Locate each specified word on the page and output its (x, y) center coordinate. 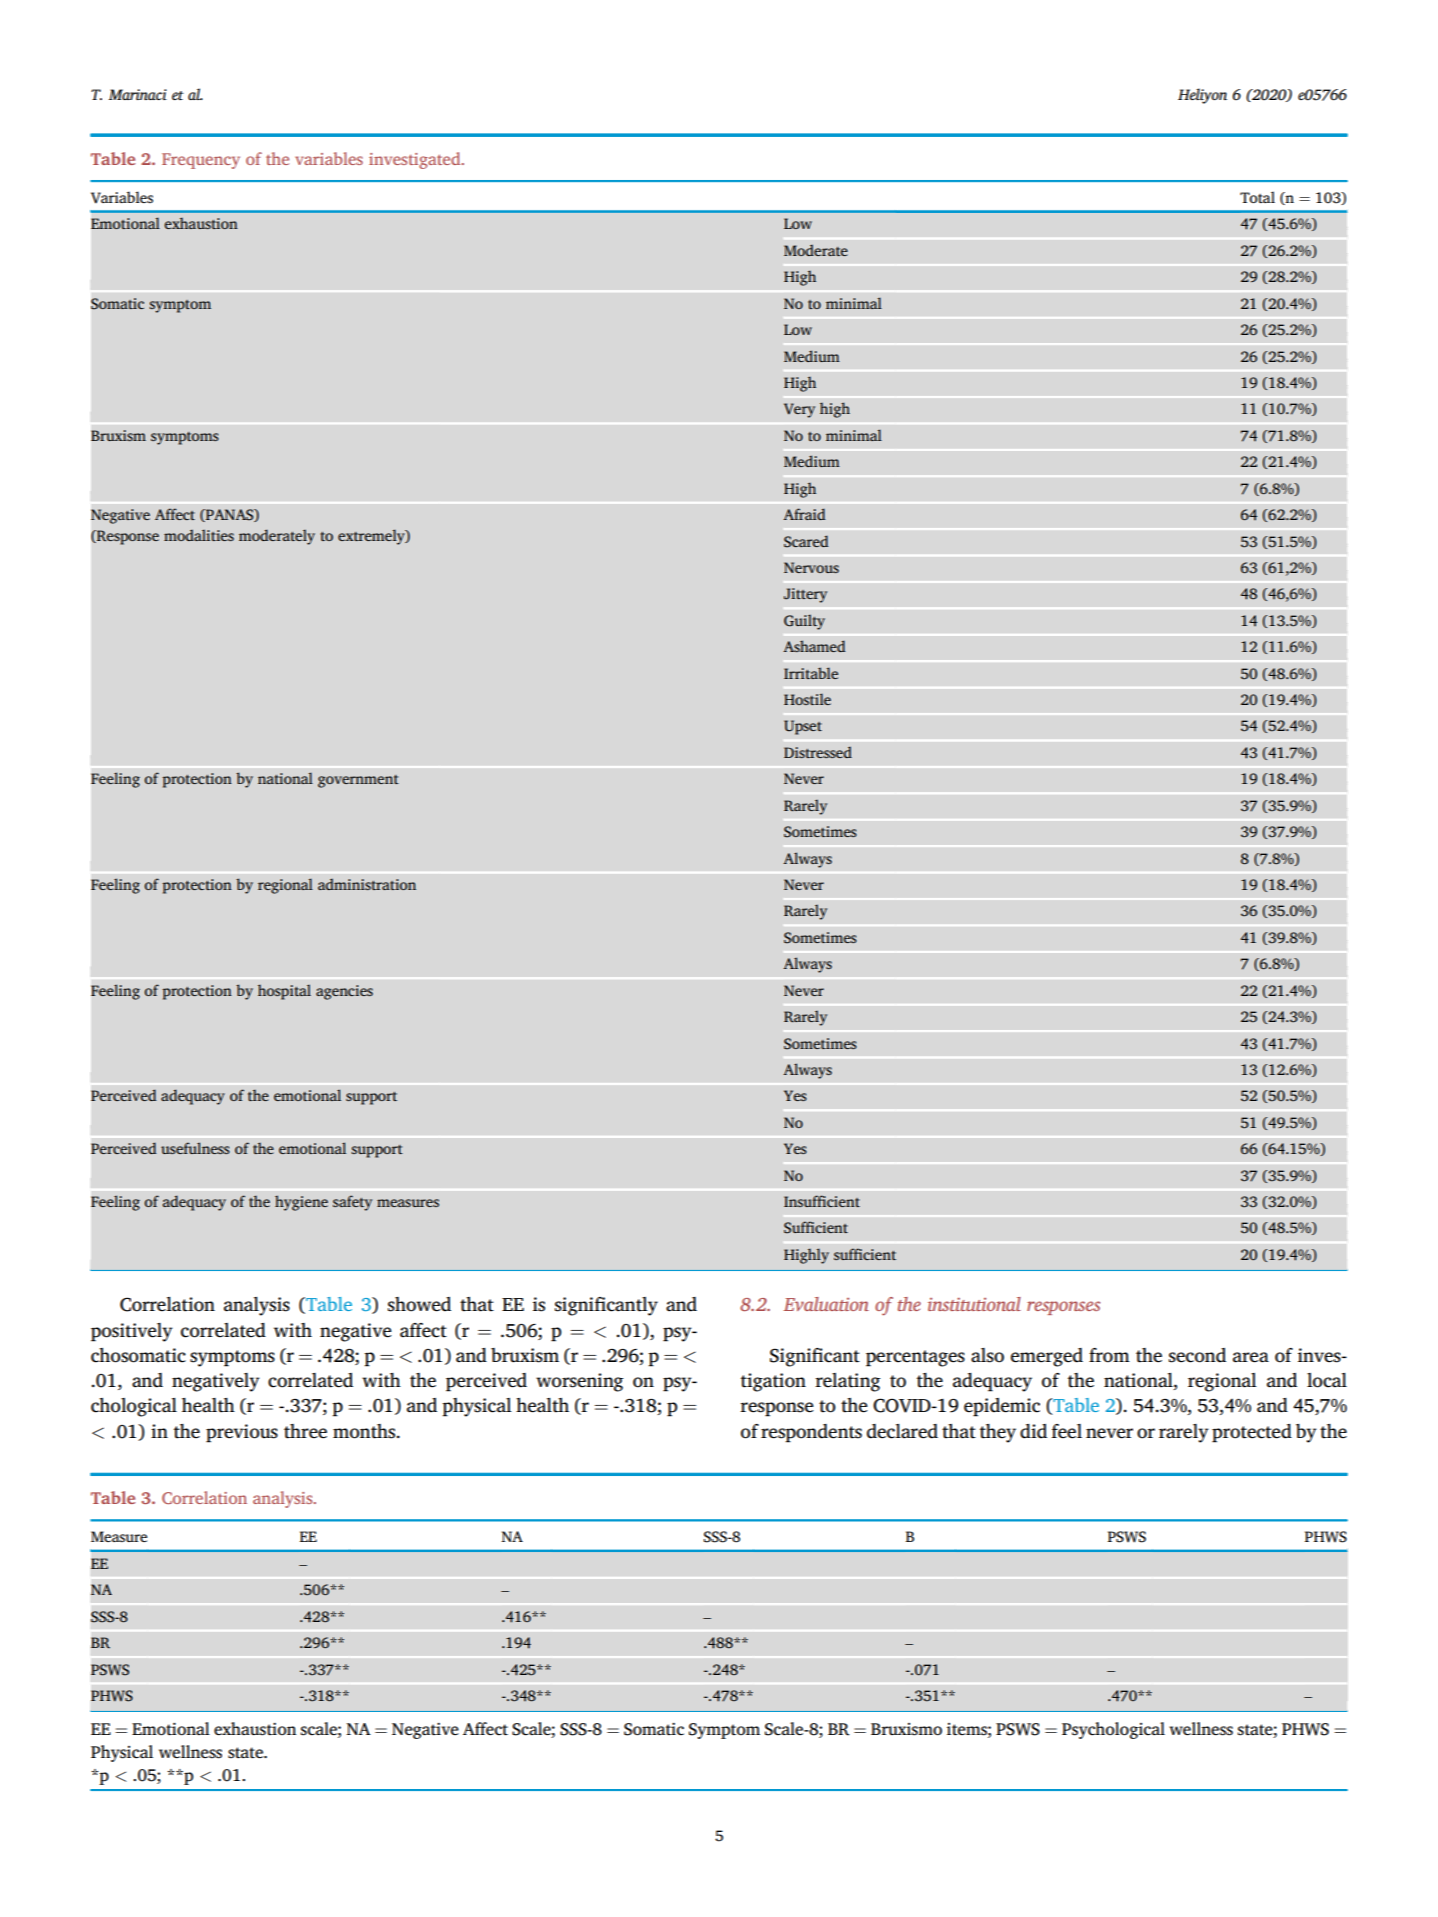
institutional (974, 1304)
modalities (199, 535)
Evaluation (826, 1304)
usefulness (195, 1148)
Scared (806, 541)
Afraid (804, 514)
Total (1257, 197)
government (358, 781)
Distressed (818, 752)
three (305, 1431)
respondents (811, 1433)
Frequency (201, 161)
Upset (803, 727)
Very (799, 410)
